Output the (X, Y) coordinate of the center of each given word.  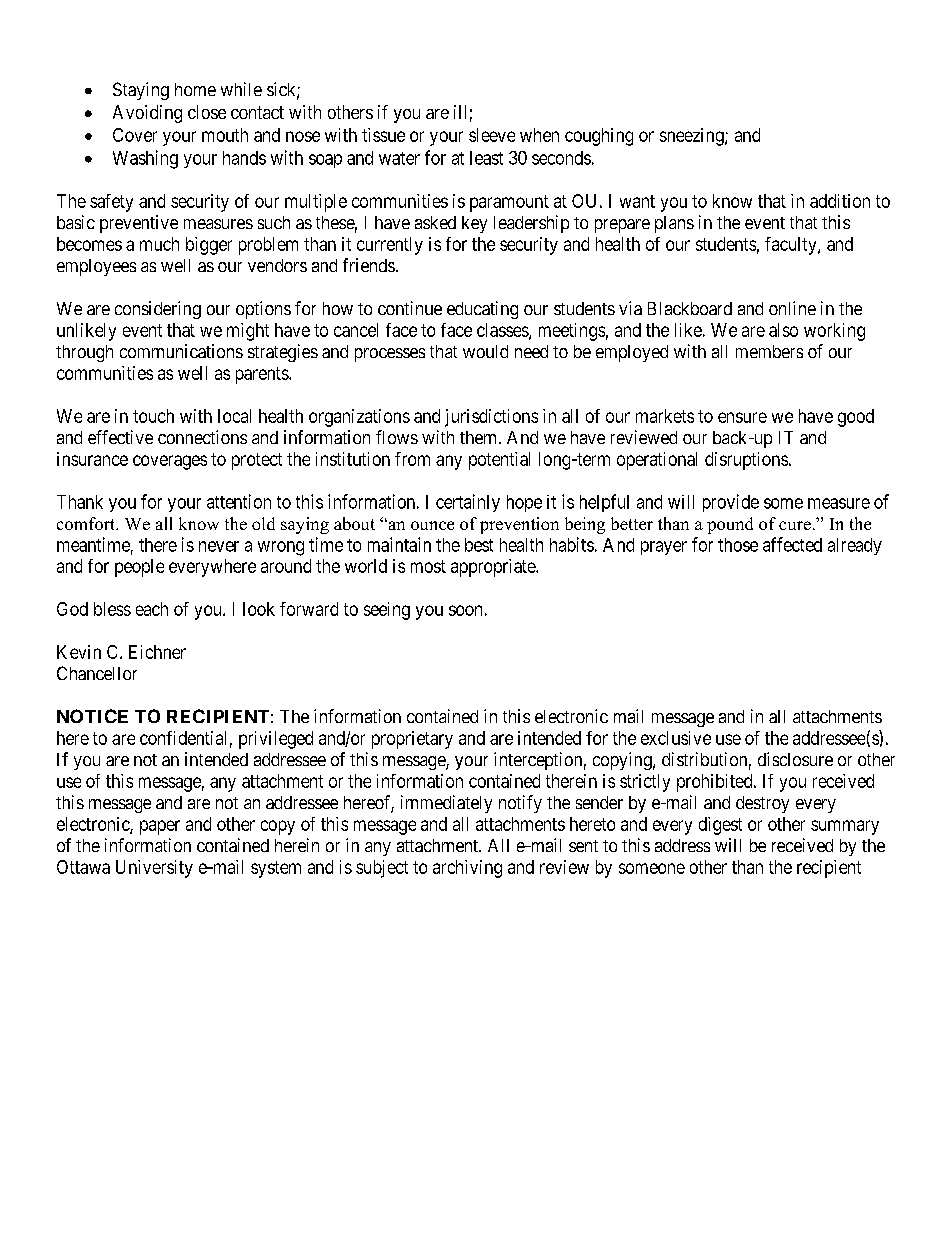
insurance (92, 459)
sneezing (693, 137)
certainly (468, 503)
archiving (467, 869)
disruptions (746, 461)
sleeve (492, 135)
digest (720, 826)
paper (160, 827)
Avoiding (147, 114)
